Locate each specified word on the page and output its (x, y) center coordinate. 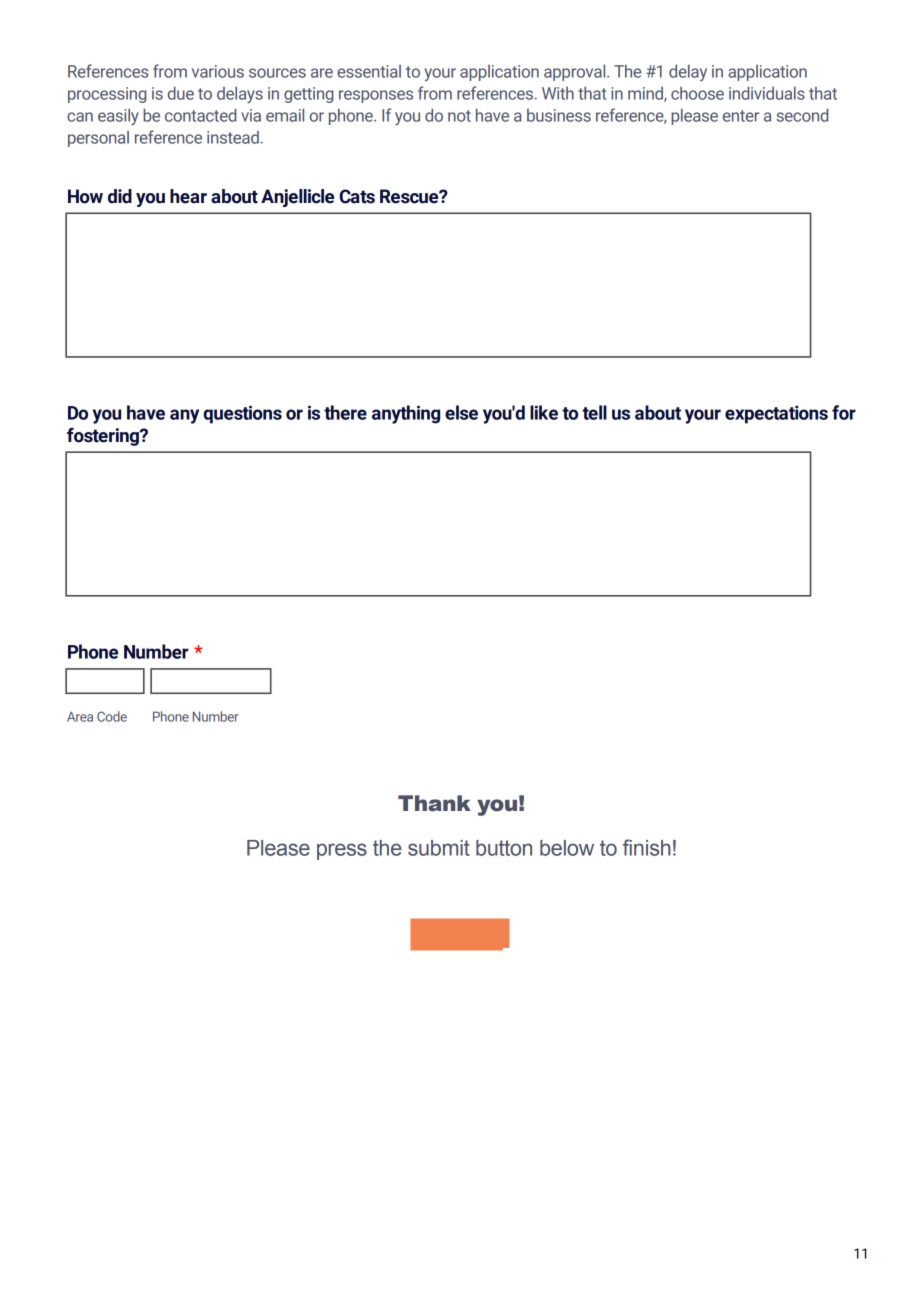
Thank (434, 803)
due (181, 93)
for (844, 412)
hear (188, 196)
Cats (357, 196)
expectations (776, 414)
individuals (767, 93)
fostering (104, 436)
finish (647, 847)
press (342, 851)
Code (112, 716)
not (459, 116)
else (461, 412)
